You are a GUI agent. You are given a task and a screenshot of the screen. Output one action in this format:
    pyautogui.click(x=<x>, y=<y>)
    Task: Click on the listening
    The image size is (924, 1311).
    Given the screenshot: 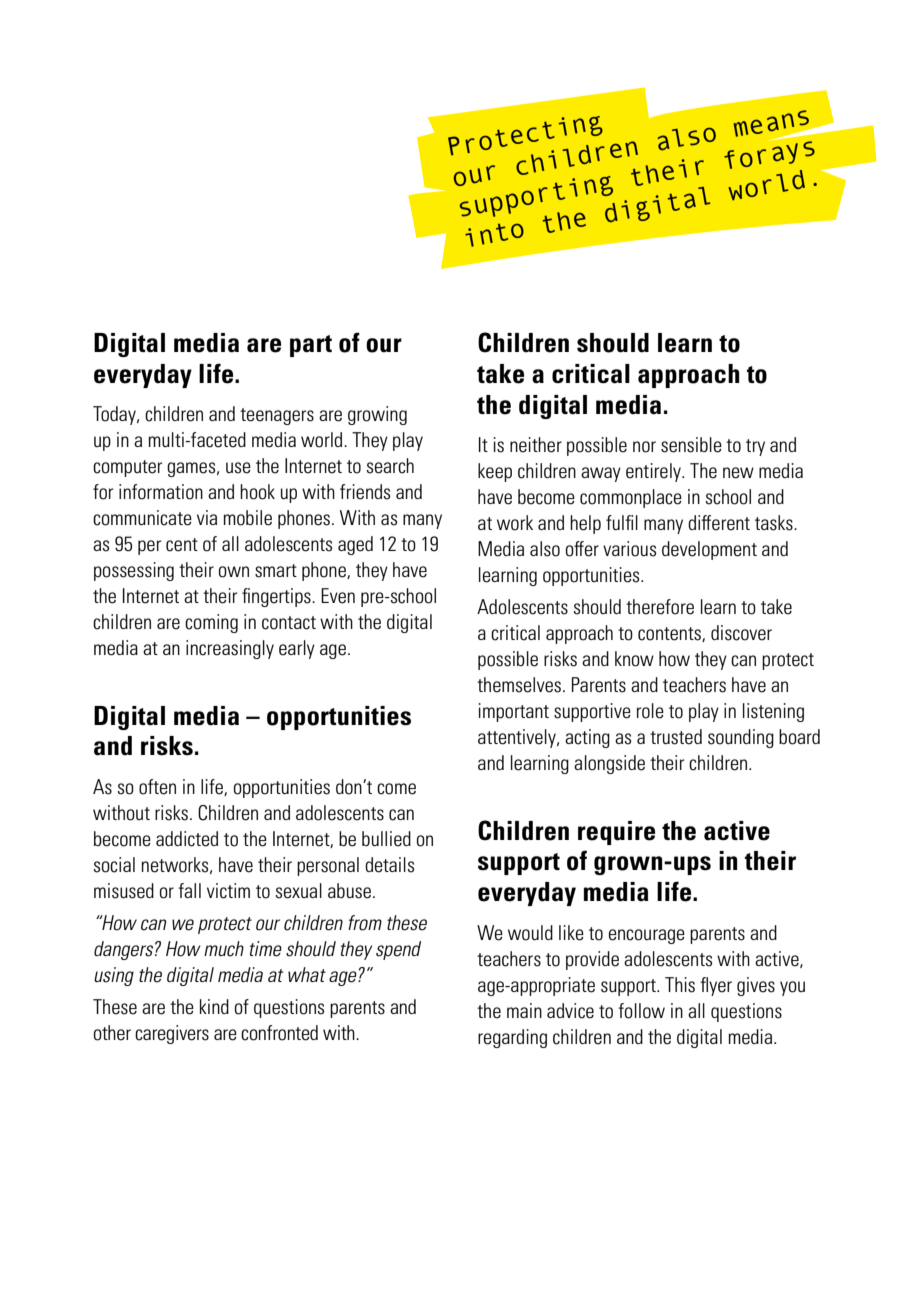 What is the action you would take?
    pyautogui.click(x=773, y=712)
